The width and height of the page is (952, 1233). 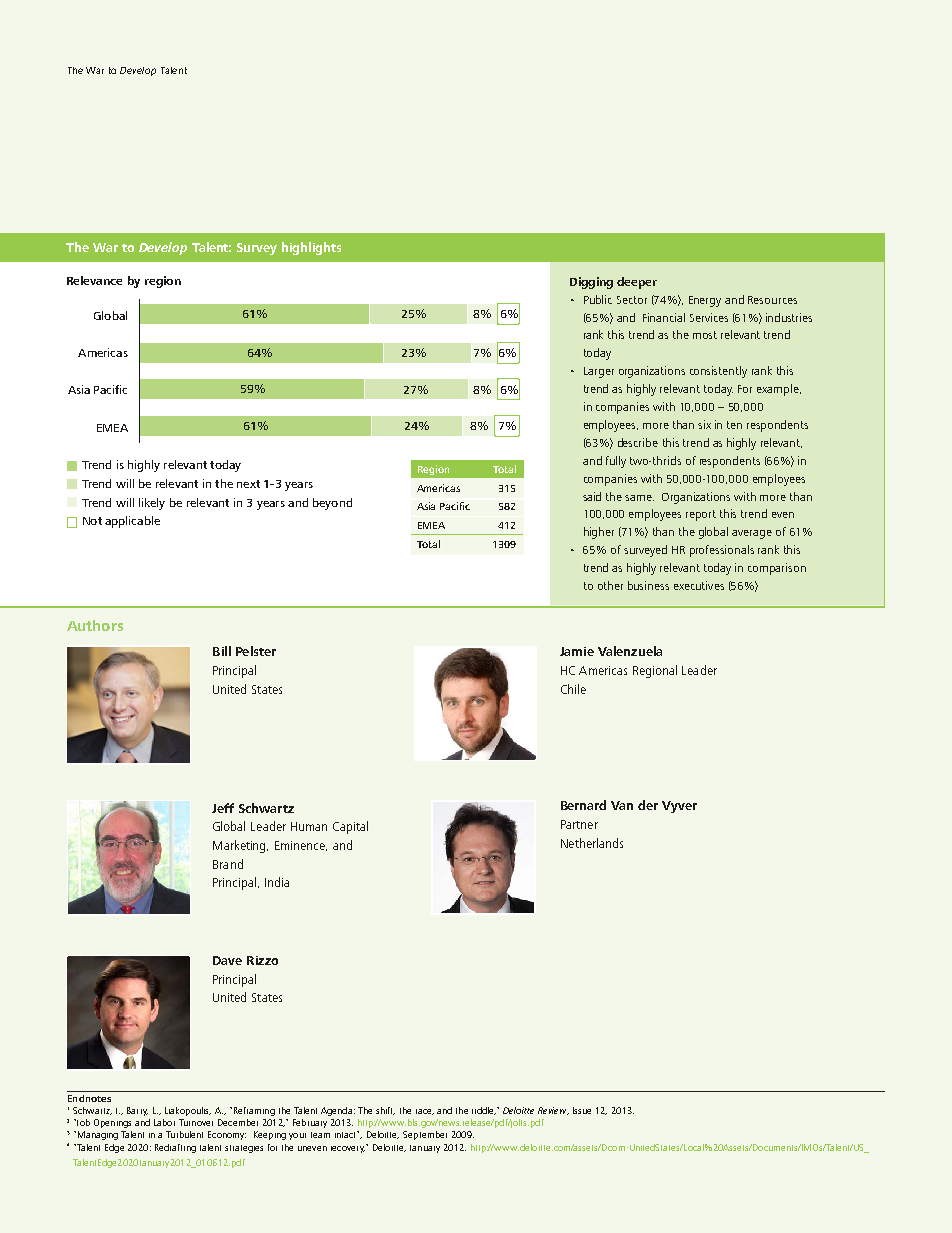 What do you see at coordinates (94, 280) in the page?
I see `Relevance` at bounding box center [94, 280].
